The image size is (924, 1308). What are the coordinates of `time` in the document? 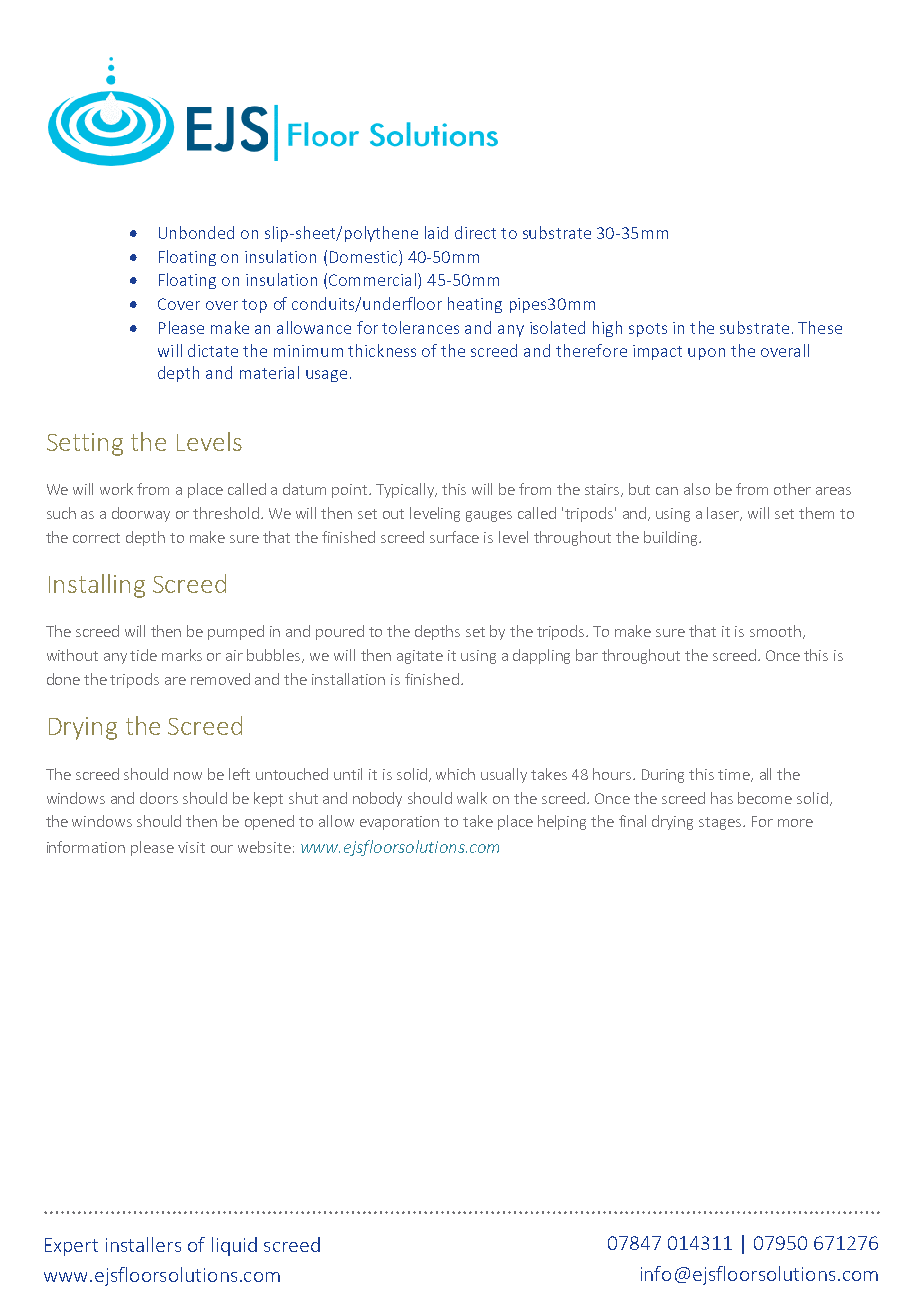 It's located at (735, 775).
